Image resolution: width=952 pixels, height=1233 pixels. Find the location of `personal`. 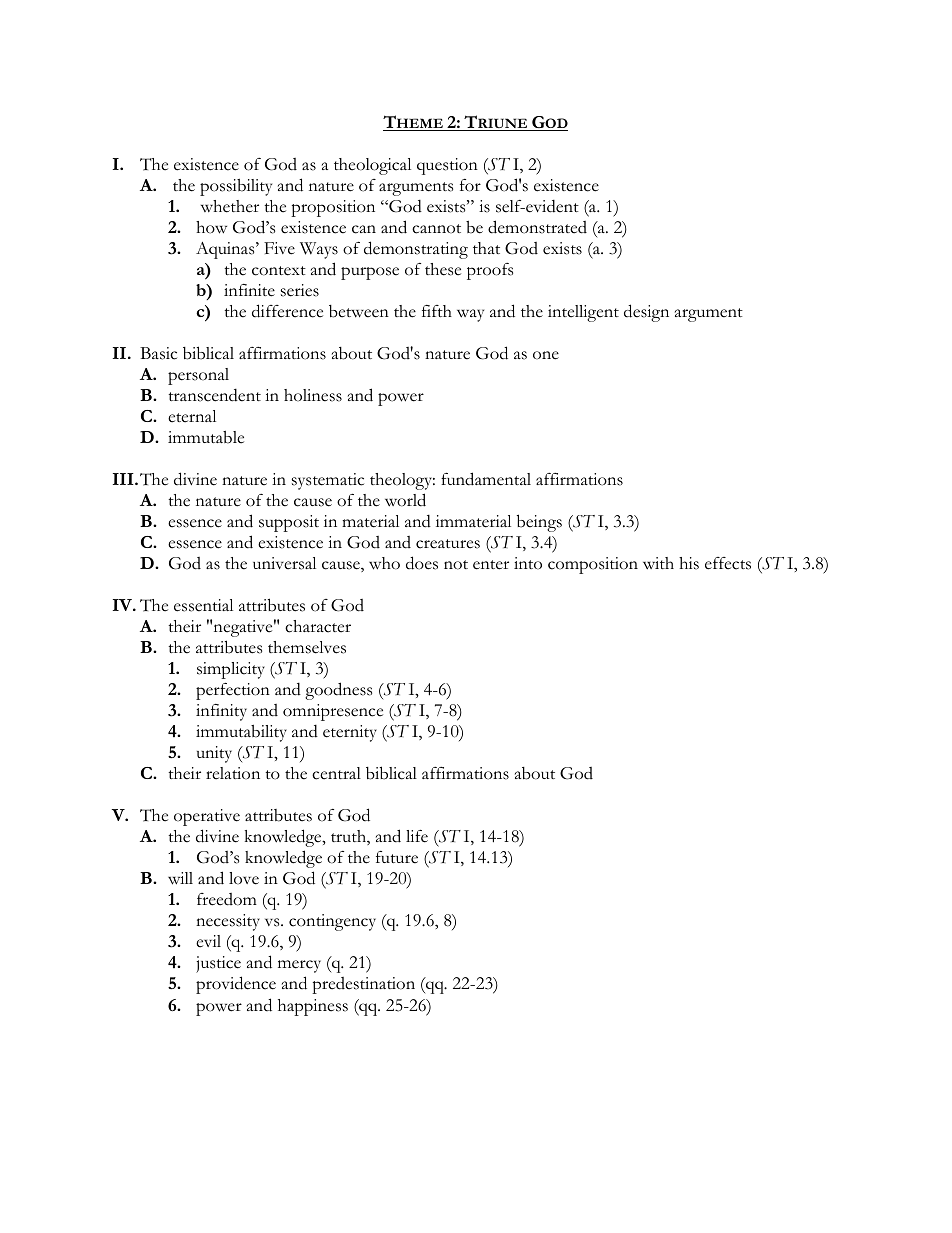

personal is located at coordinates (198, 376).
